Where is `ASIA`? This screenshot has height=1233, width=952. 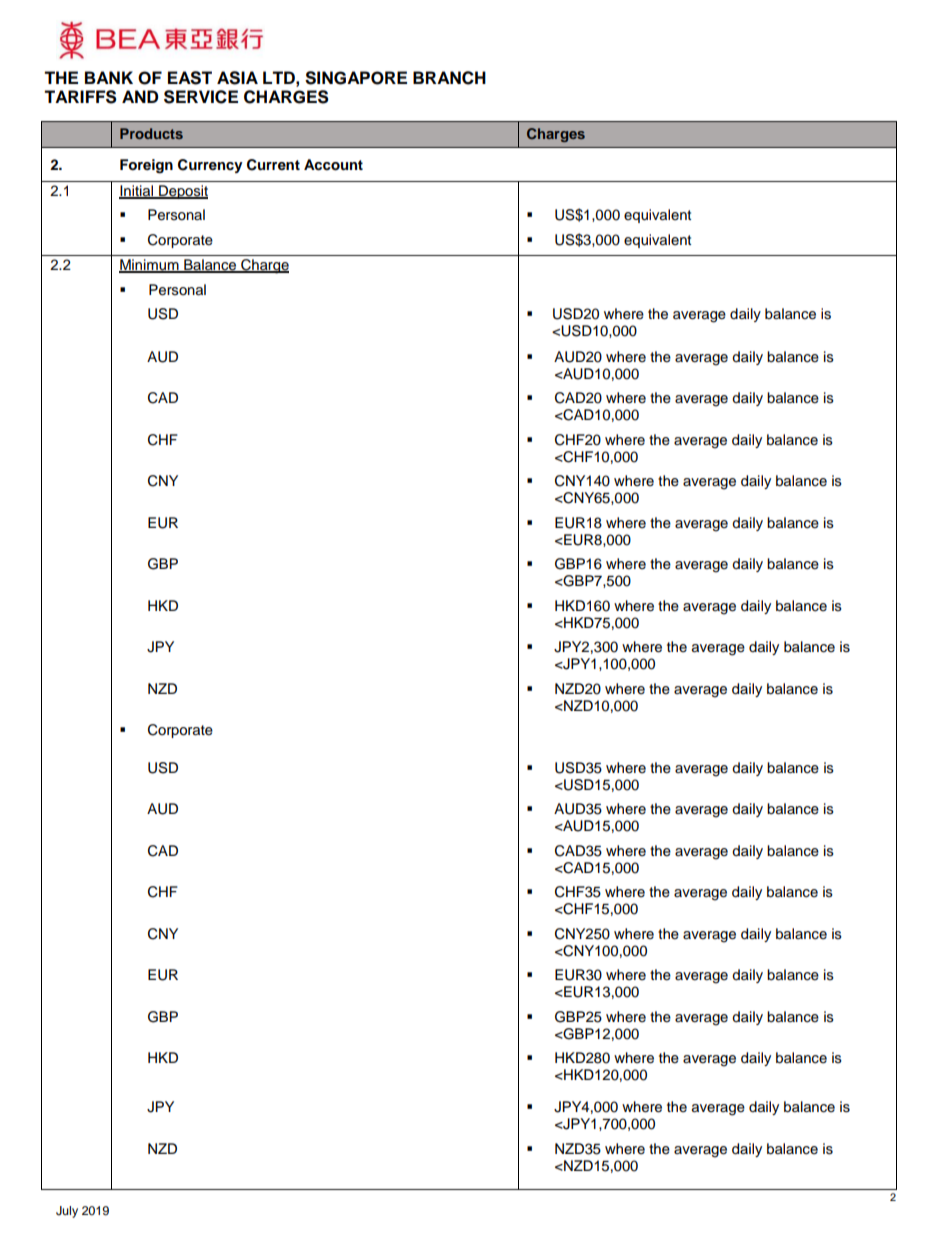 ASIA is located at coordinates (237, 78).
